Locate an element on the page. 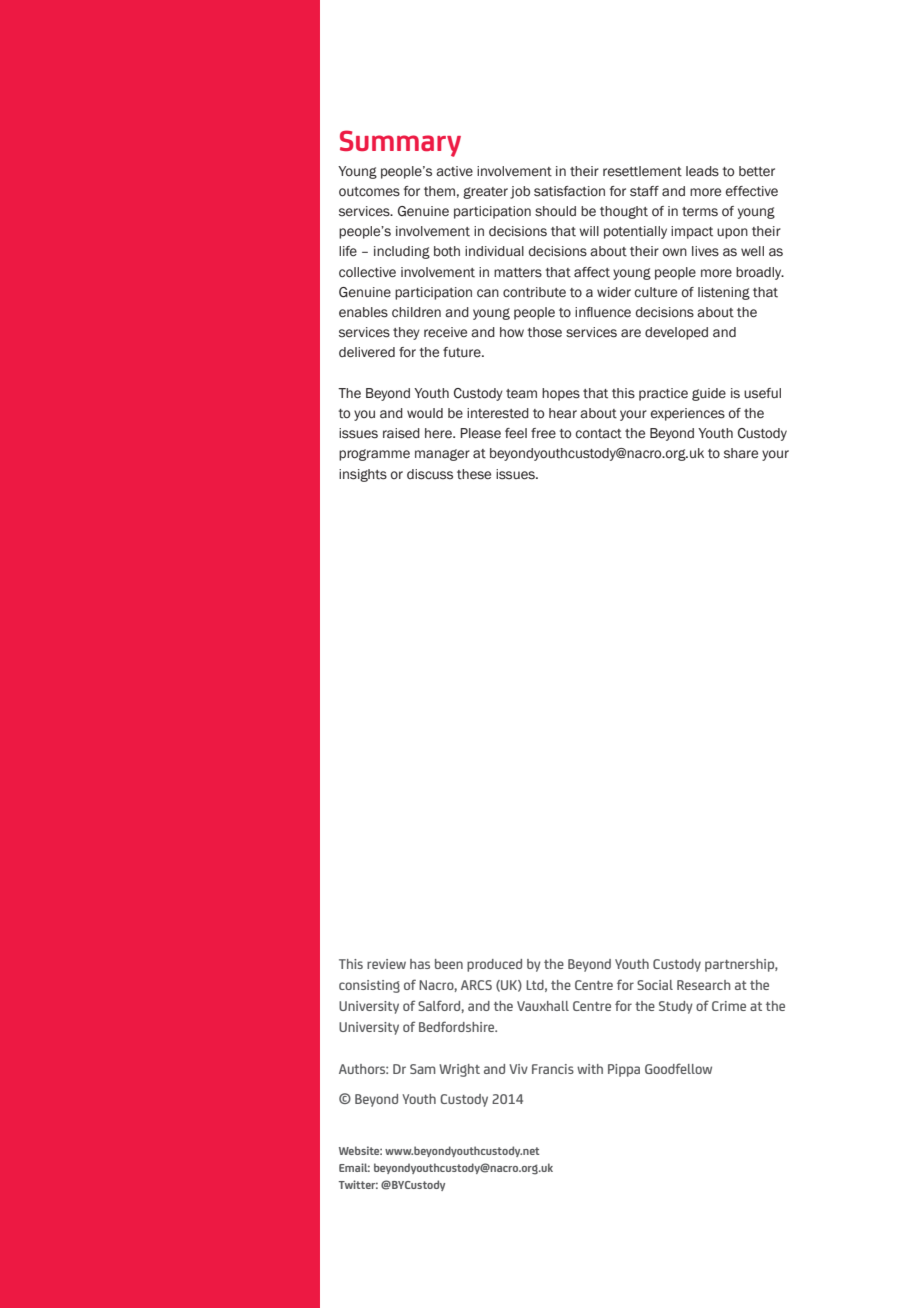 Image resolution: width=924 pixels, height=1308 pixels. Research is located at coordinates (703, 985).
